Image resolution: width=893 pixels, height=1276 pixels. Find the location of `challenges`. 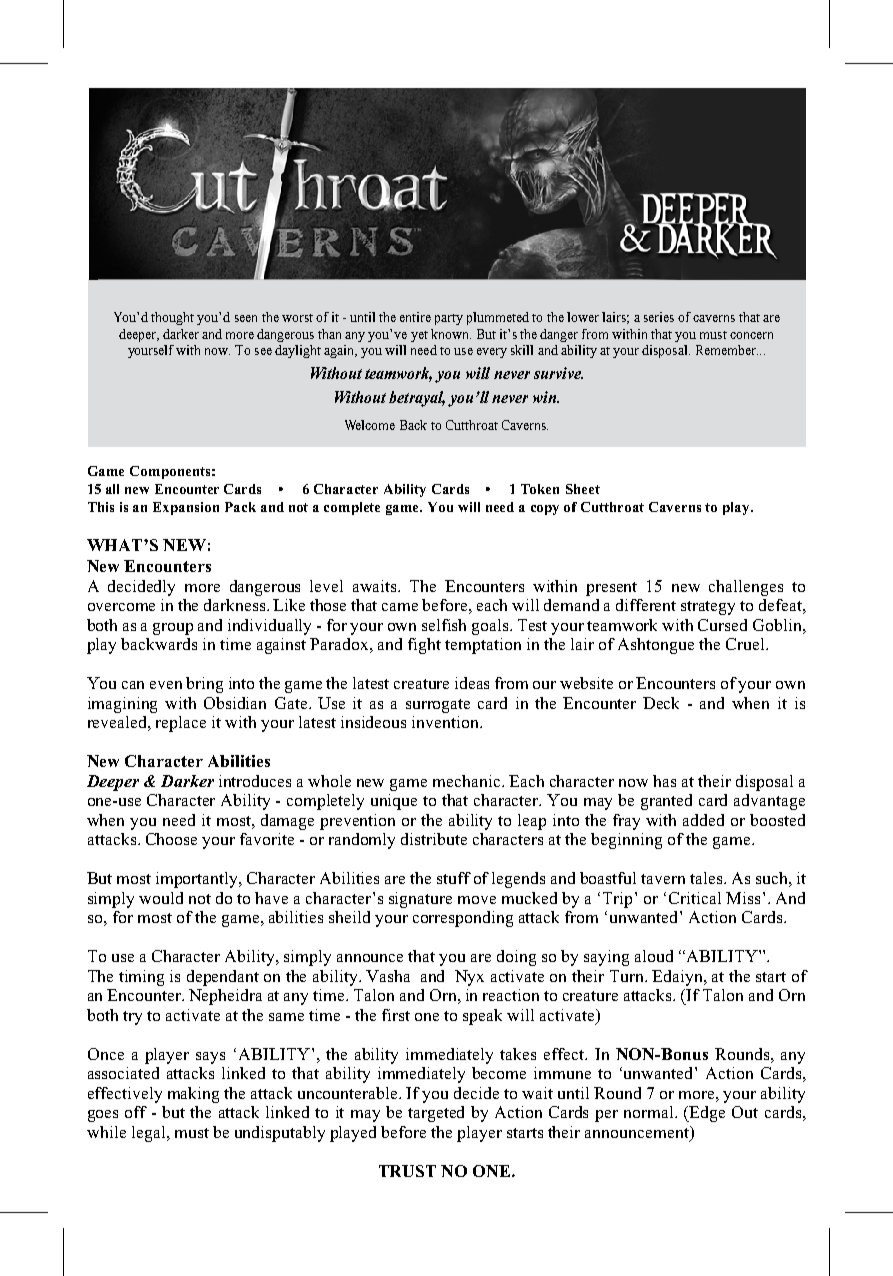

challenges is located at coordinates (746, 588).
